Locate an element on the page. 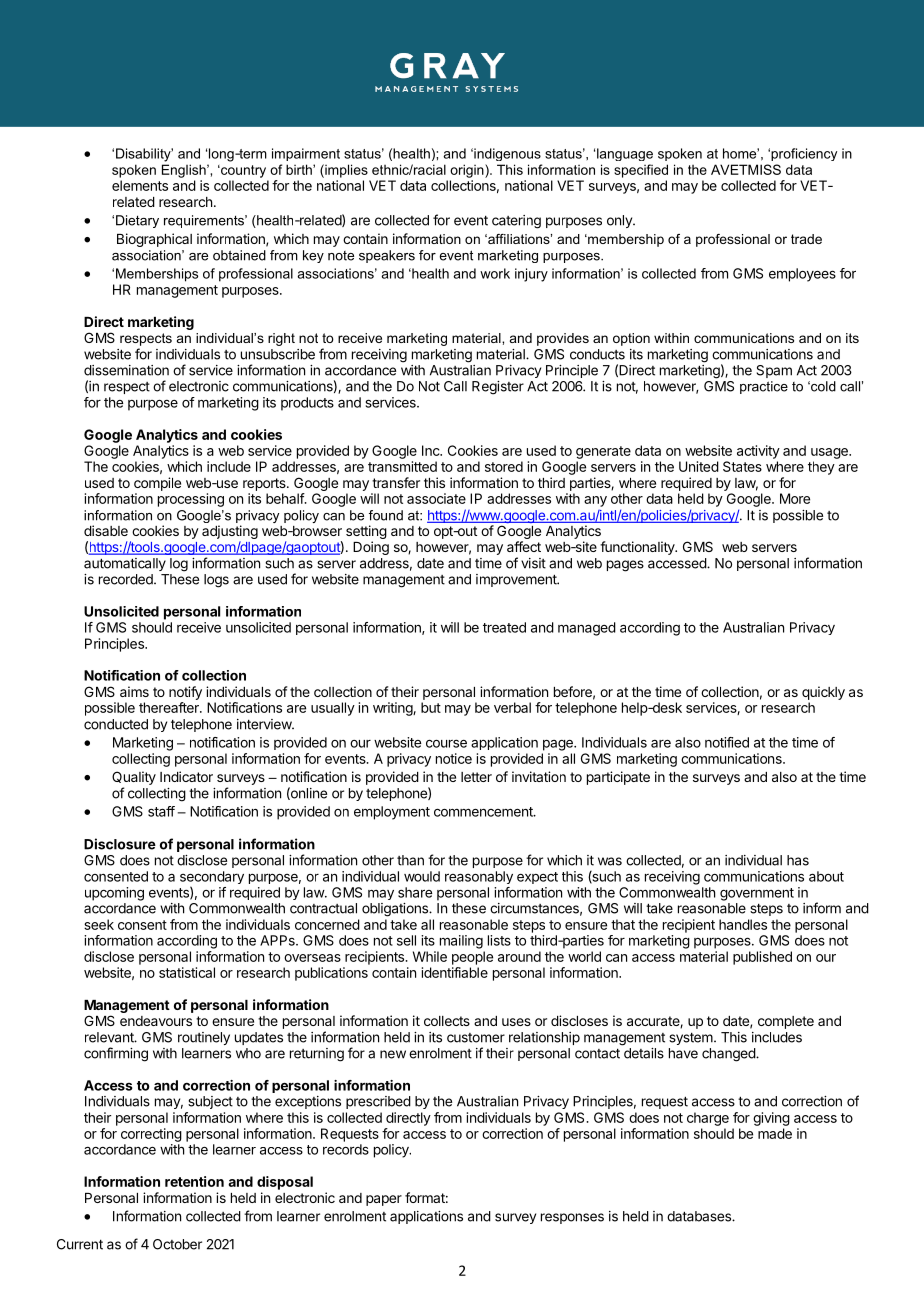  notified is located at coordinates (727, 742).
